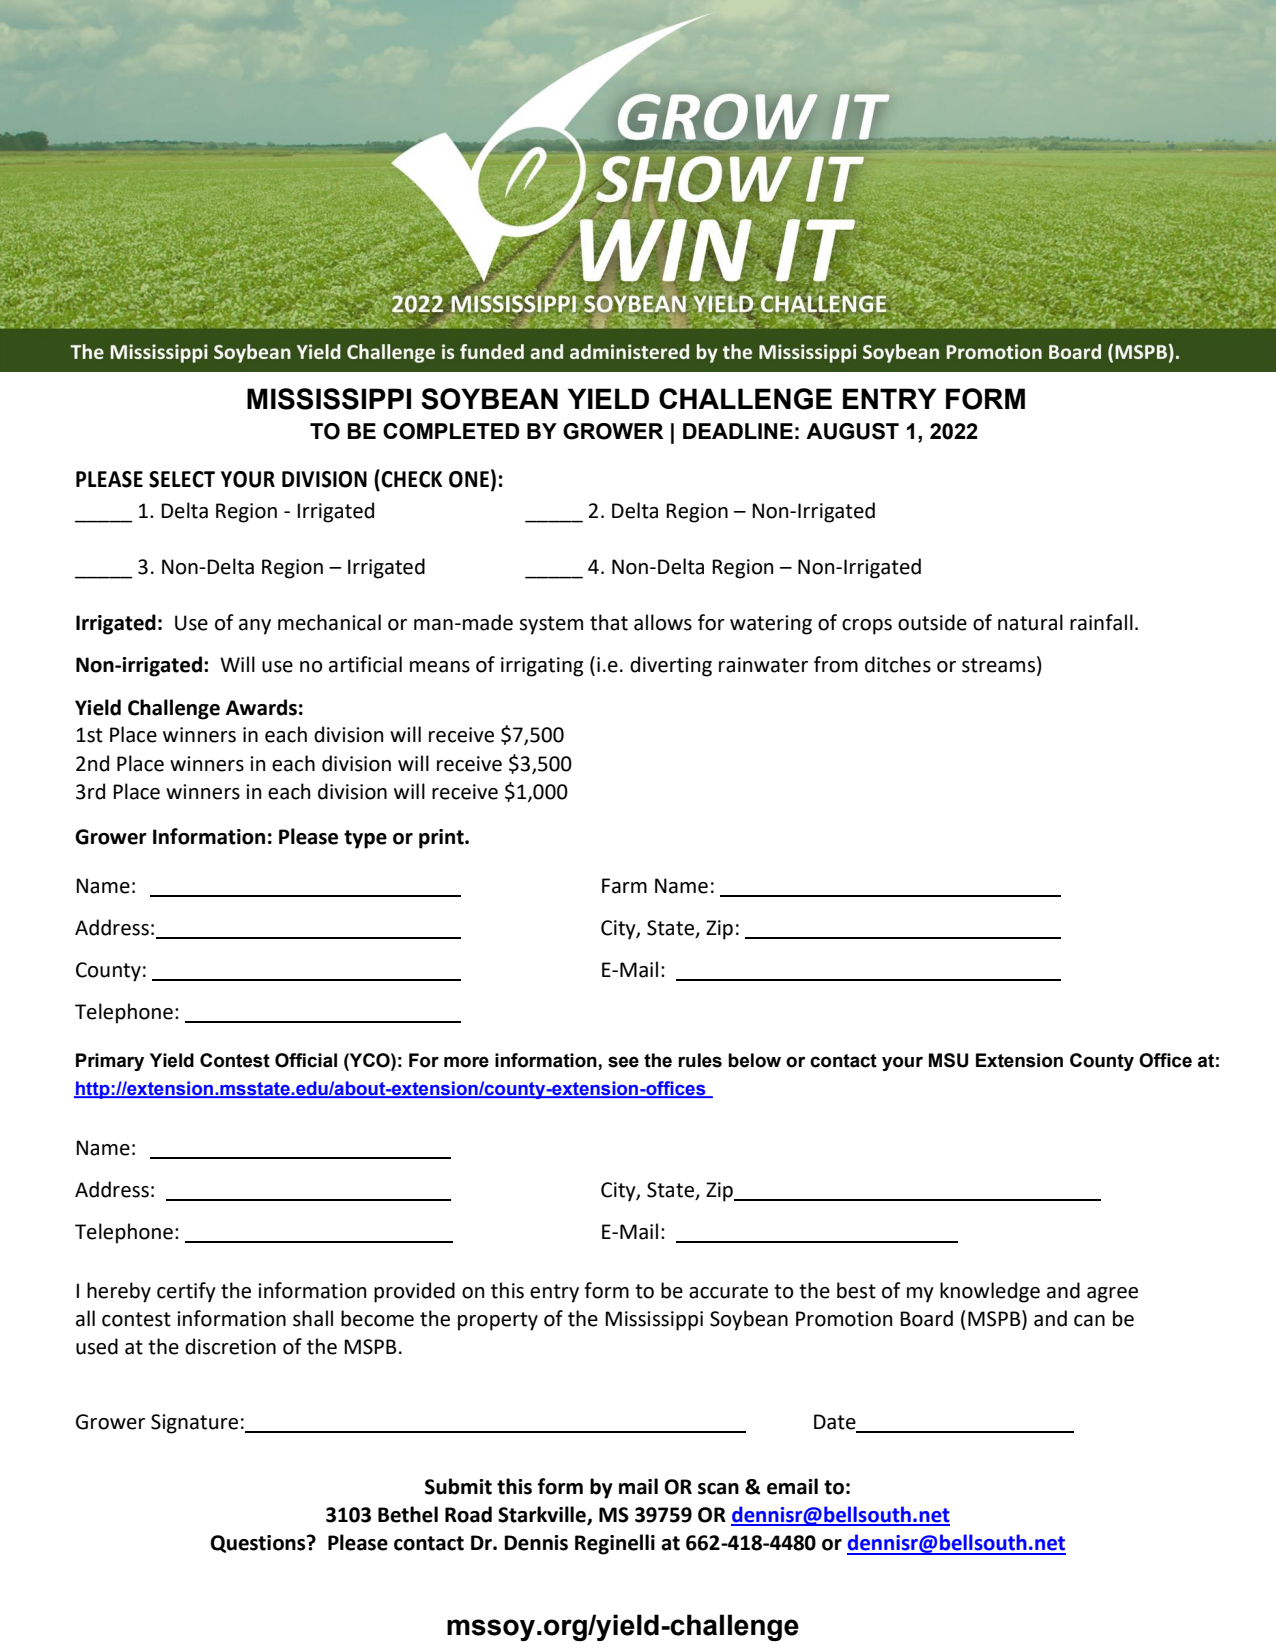  Describe the element at coordinates (624, 886) in the screenshot. I see `Farm` at that location.
